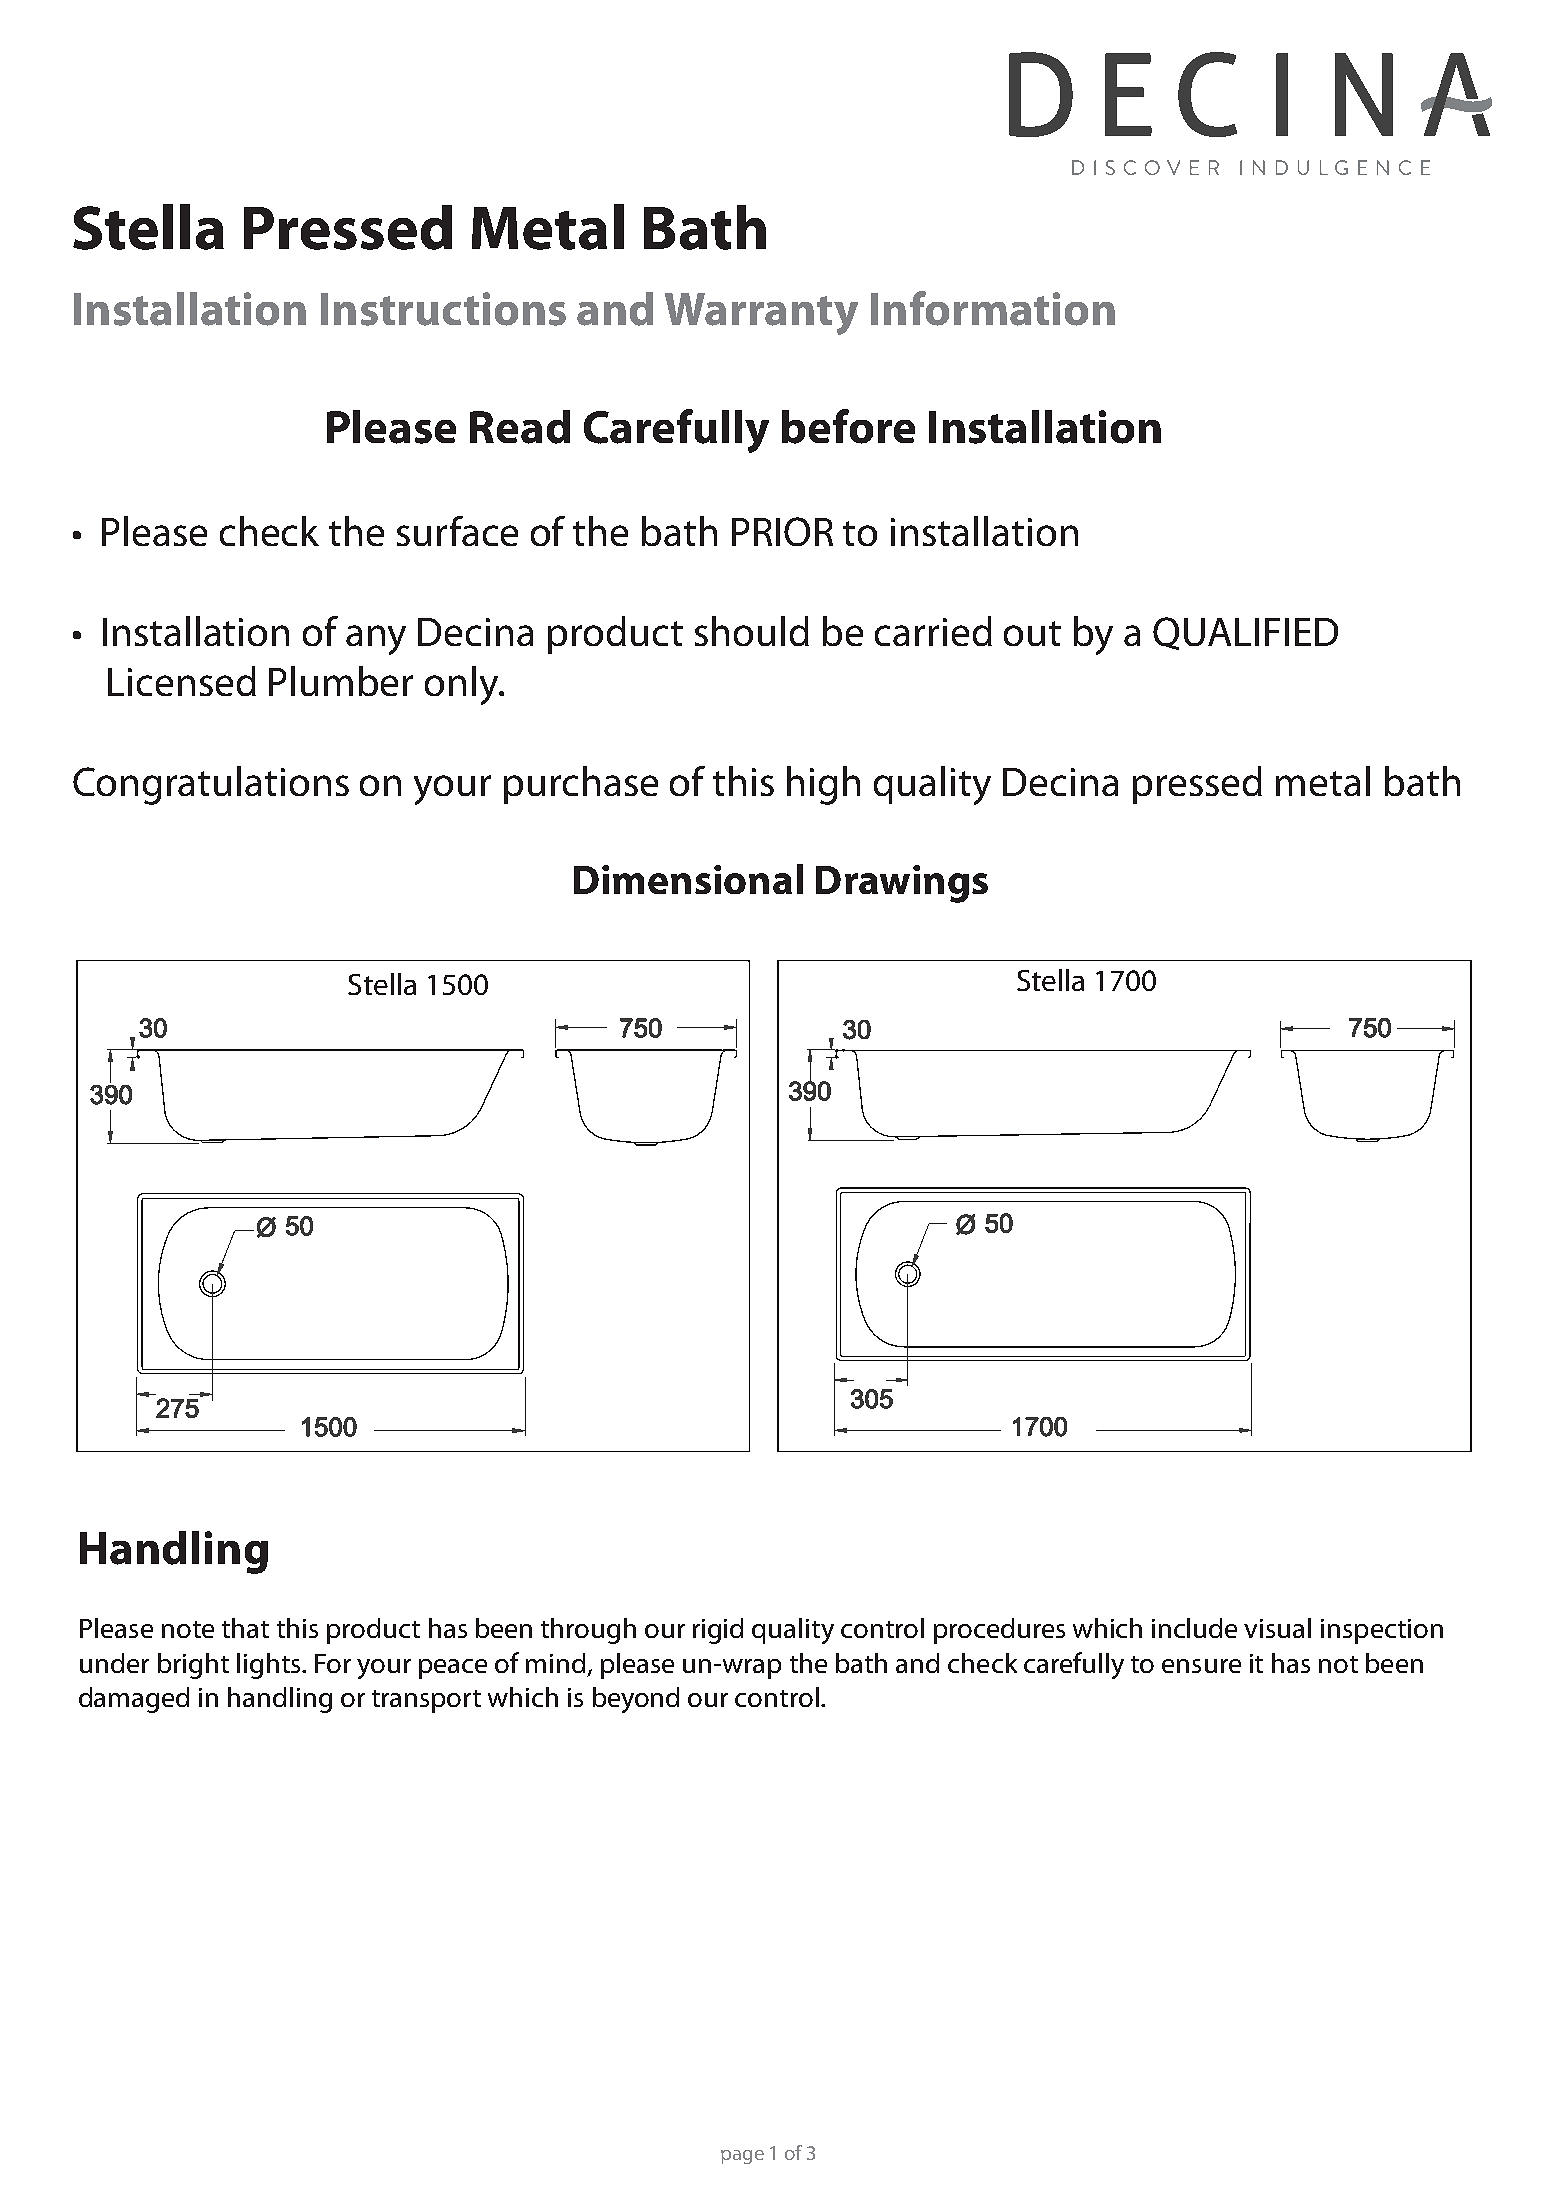 Image resolution: width=1548 pixels, height=2190 pixels. What do you see at coordinates (761, 314) in the screenshot?
I see `Warranty` at bounding box center [761, 314].
